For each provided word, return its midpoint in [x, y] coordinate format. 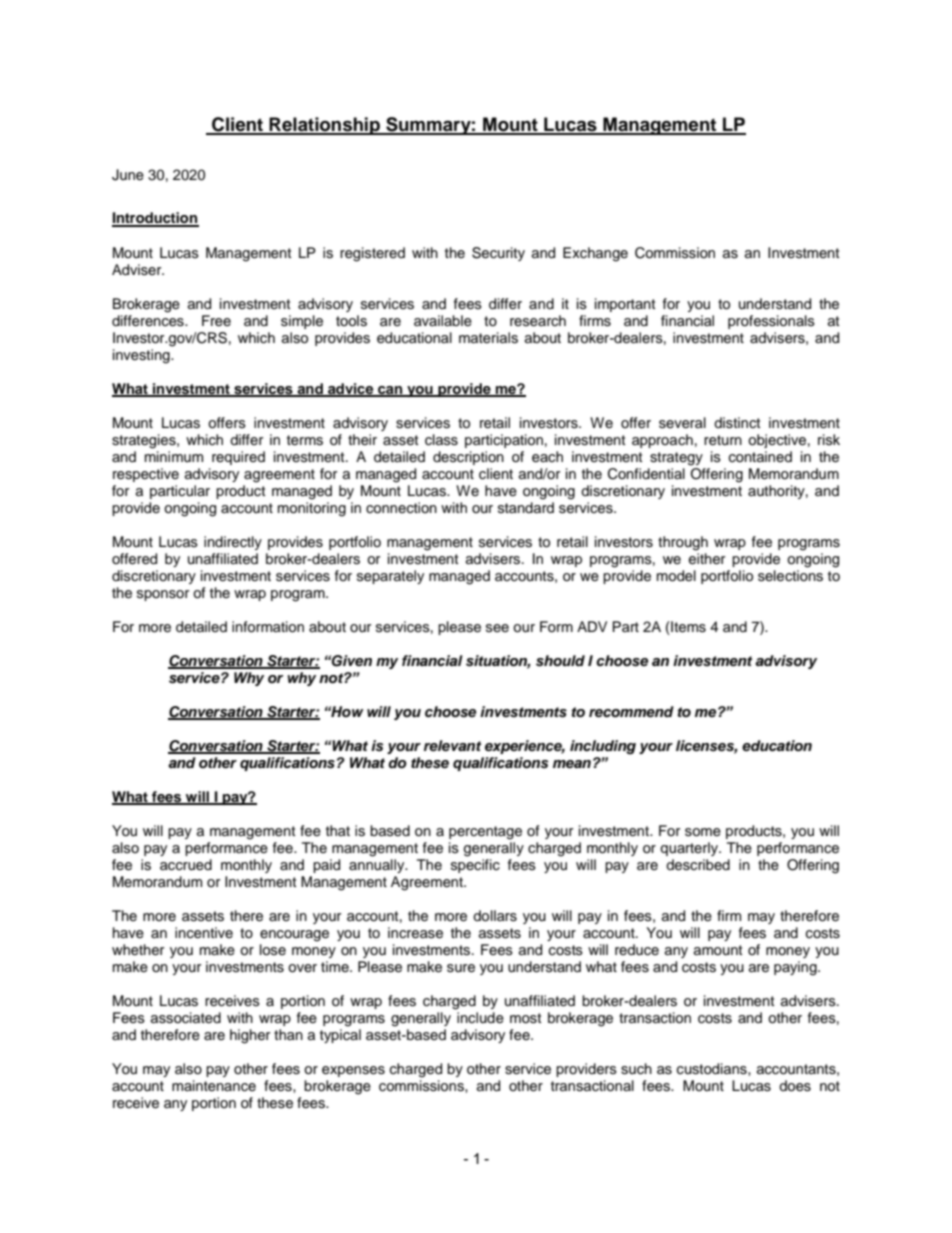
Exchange [595, 254]
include [480, 1018]
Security [498, 254]
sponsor [163, 595]
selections [790, 576]
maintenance [214, 1086]
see [497, 628]
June [128, 175]
